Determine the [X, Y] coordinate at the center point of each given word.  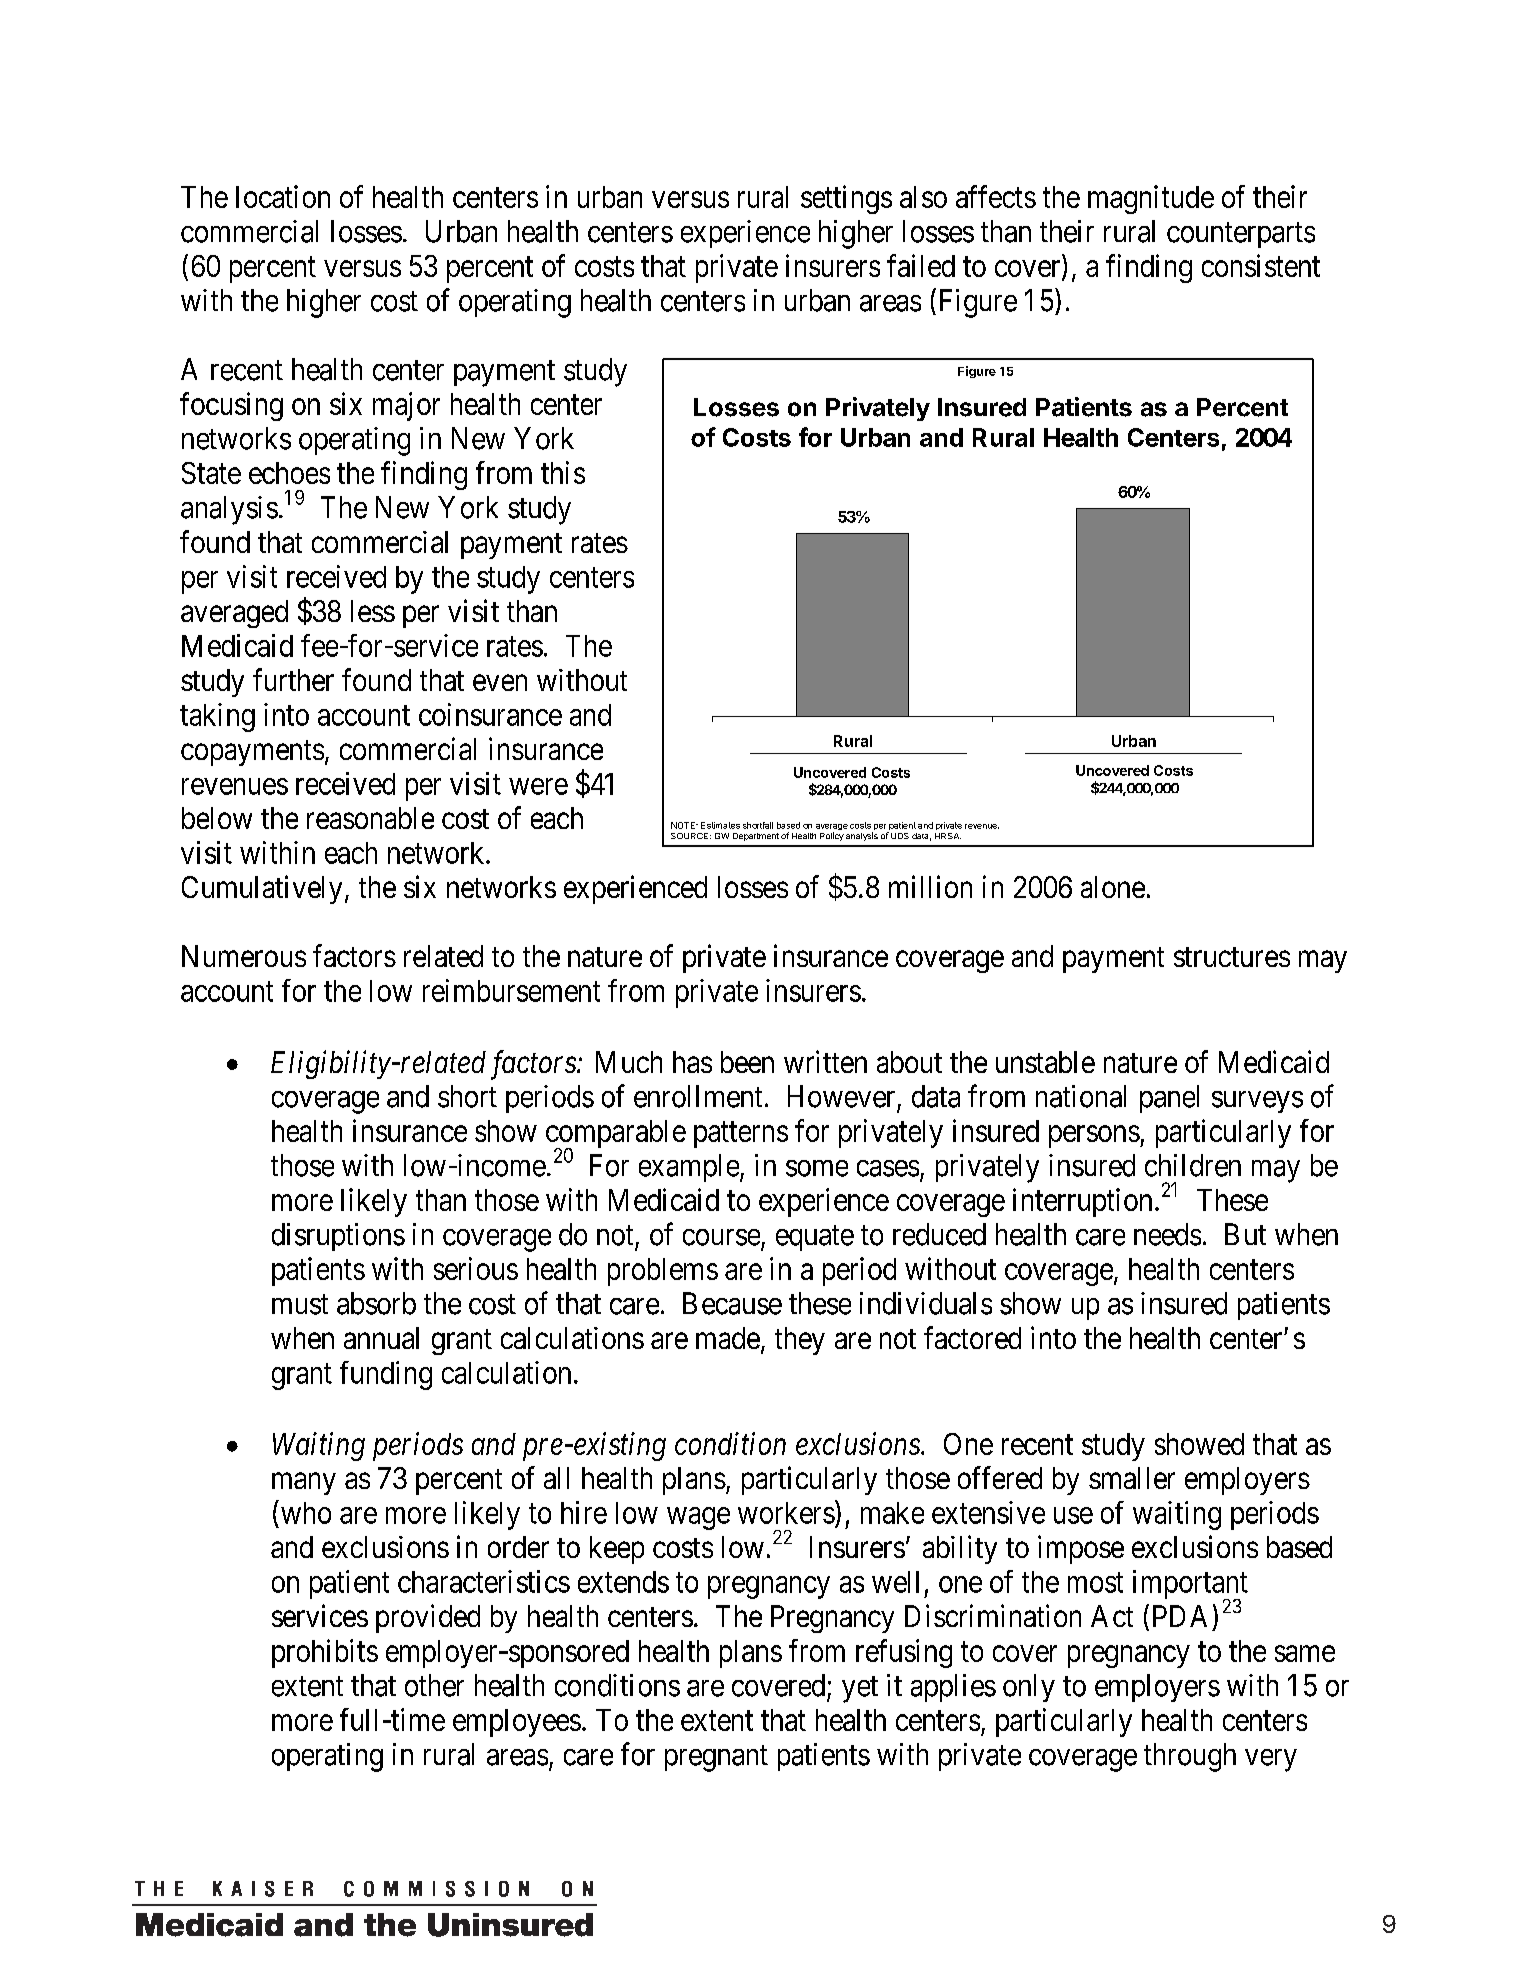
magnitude [1151, 199]
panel [1169, 1099]
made [728, 1338]
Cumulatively [262, 889]
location [283, 196]
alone [1113, 887]
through [1190, 1757]
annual [381, 1338]
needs [1167, 1234]
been [747, 1062]
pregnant [716, 1758]
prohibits [325, 1653]
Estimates [720, 825]
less [373, 611]
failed [921, 265]
